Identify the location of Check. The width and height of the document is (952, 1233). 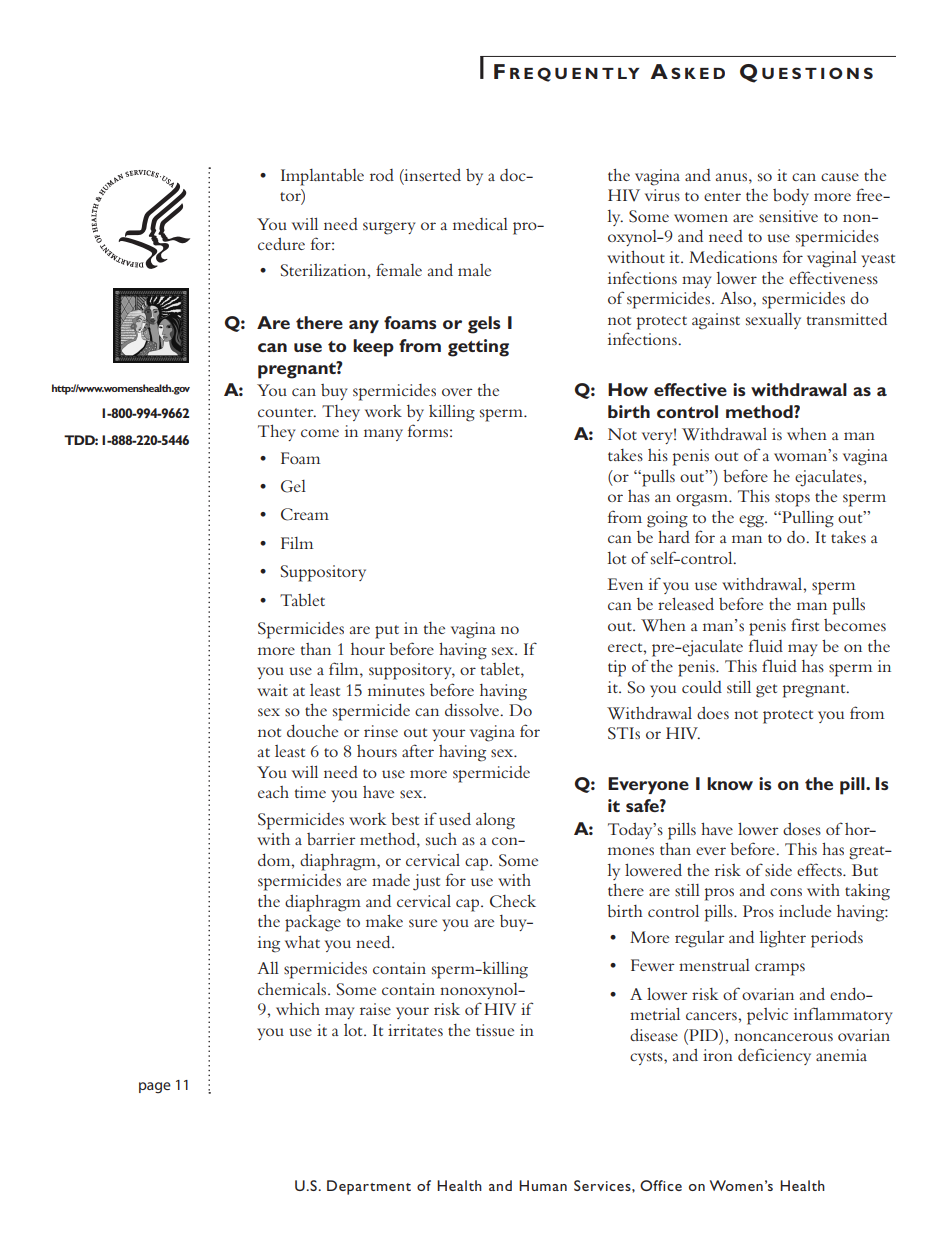
(513, 901).
